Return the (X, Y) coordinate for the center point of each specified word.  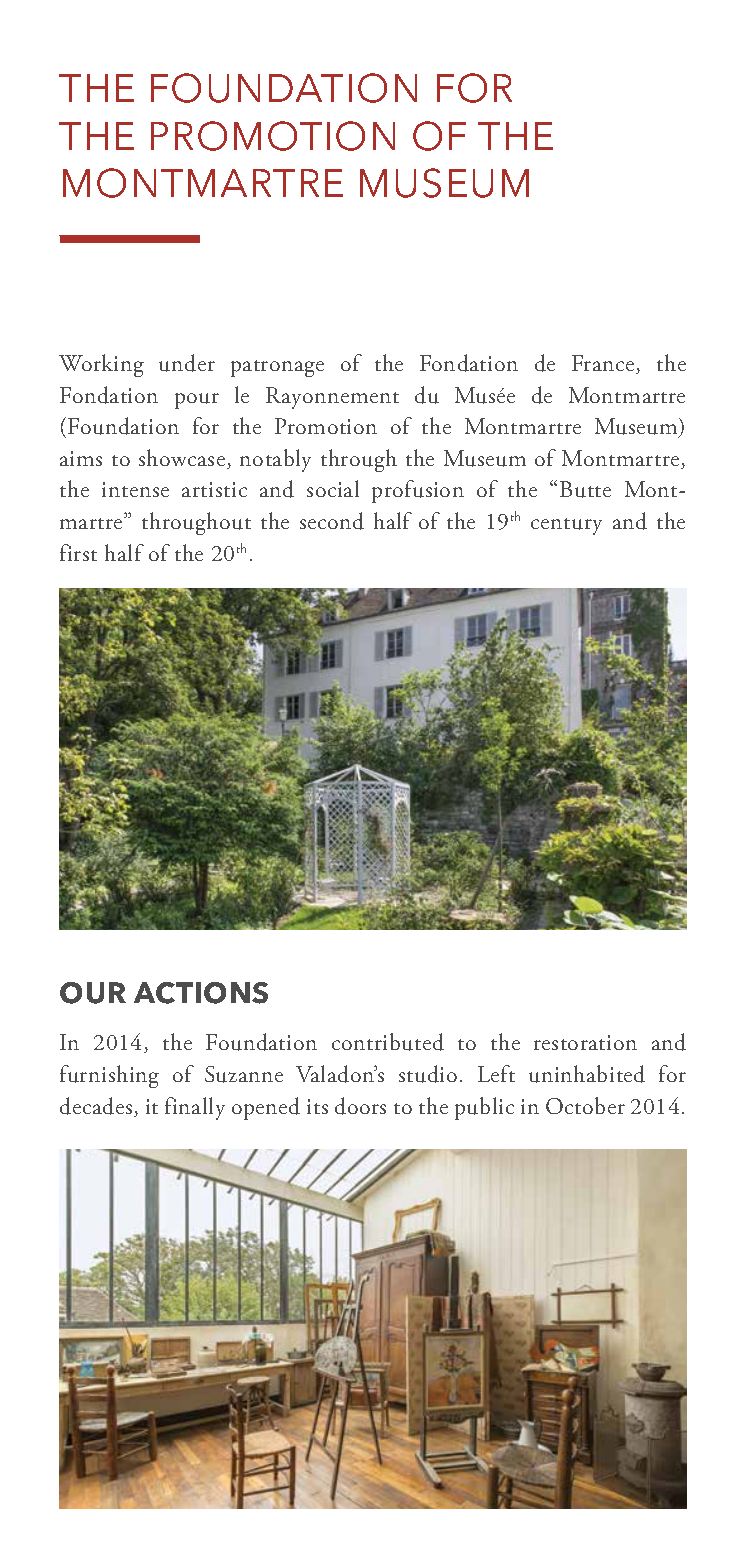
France (604, 364)
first (78, 552)
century (566, 526)
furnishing (109, 1076)
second (332, 521)
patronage (277, 368)
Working (101, 365)
